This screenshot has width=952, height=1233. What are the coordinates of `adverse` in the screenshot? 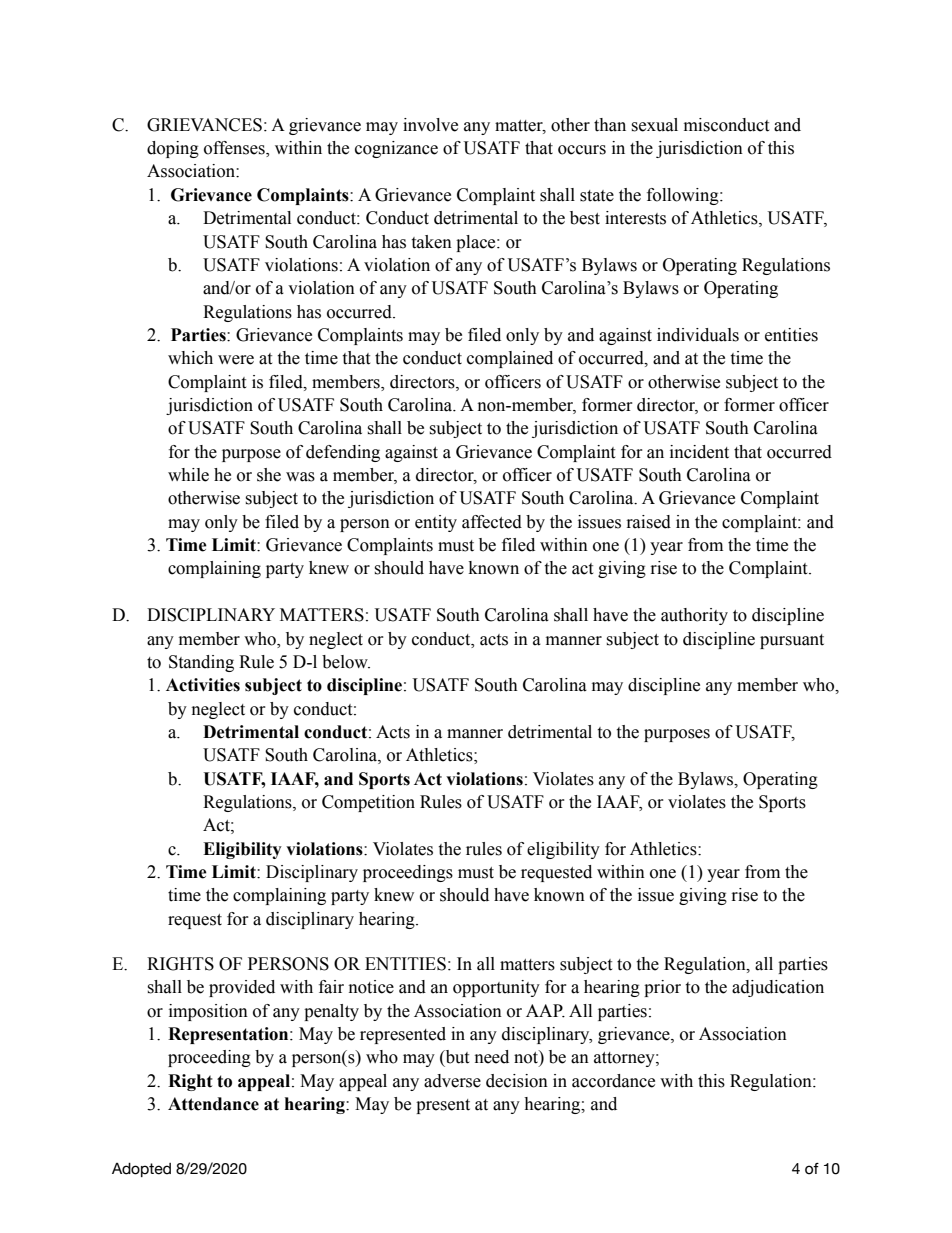 It's located at (452, 1081).
